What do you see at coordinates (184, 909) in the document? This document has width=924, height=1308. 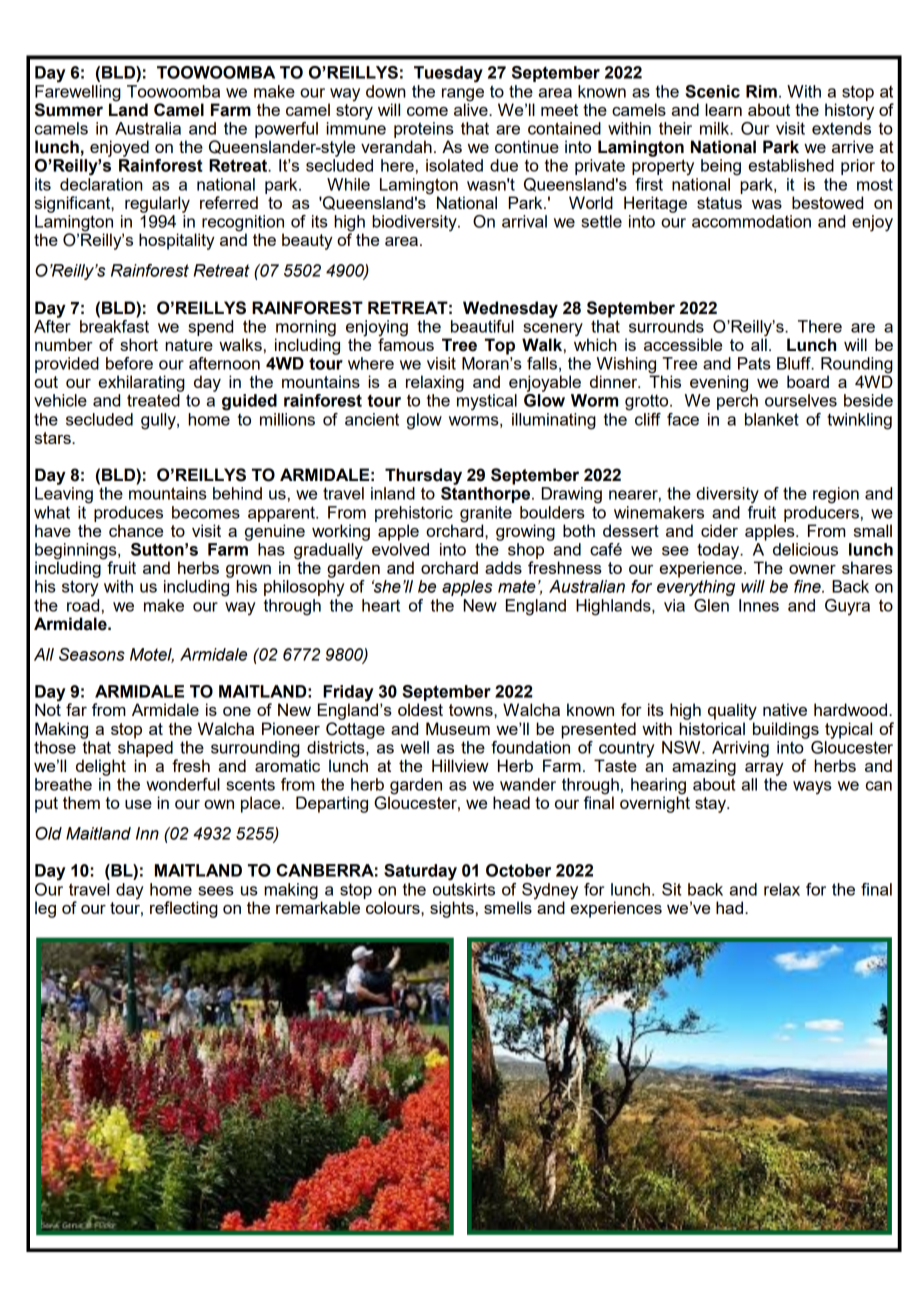 I see `reflecting` at bounding box center [184, 909].
